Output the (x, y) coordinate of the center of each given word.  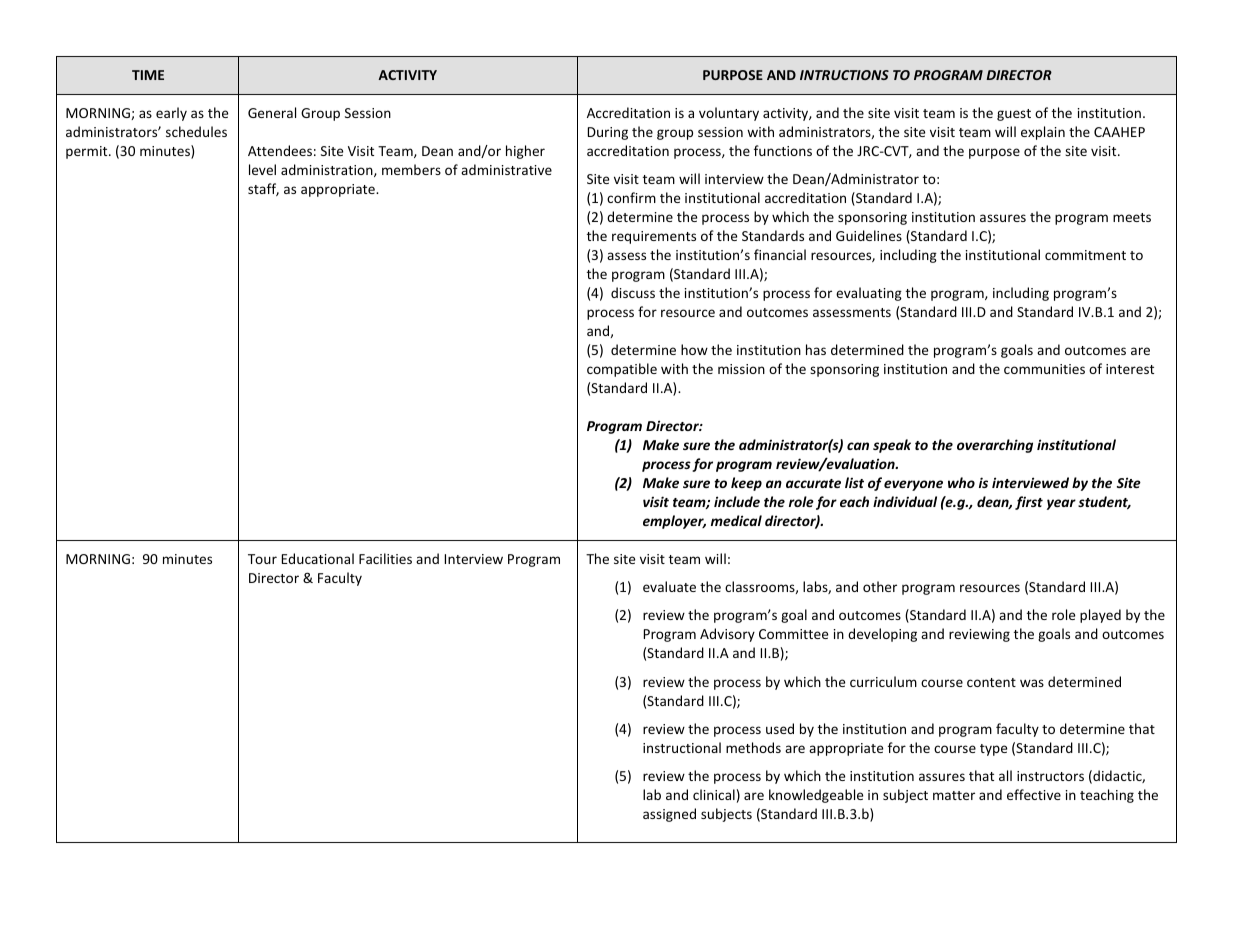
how (694, 349)
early (171, 114)
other (880, 586)
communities (1044, 369)
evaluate (669, 586)
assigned (669, 815)
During (608, 133)
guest (1014, 115)
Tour (262, 559)
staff (263, 189)
